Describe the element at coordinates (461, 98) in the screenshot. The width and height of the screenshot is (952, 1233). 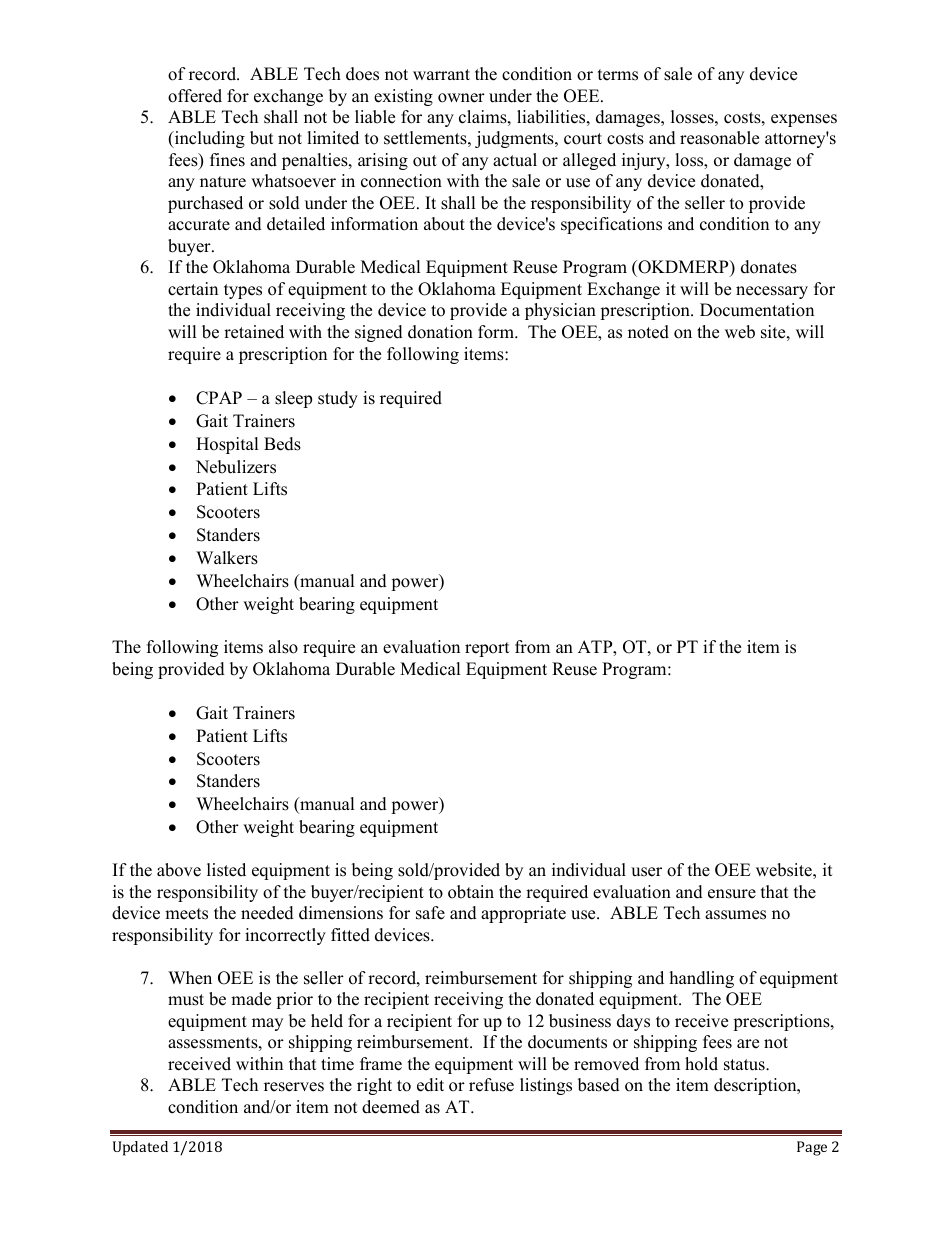
I see `owner` at that location.
